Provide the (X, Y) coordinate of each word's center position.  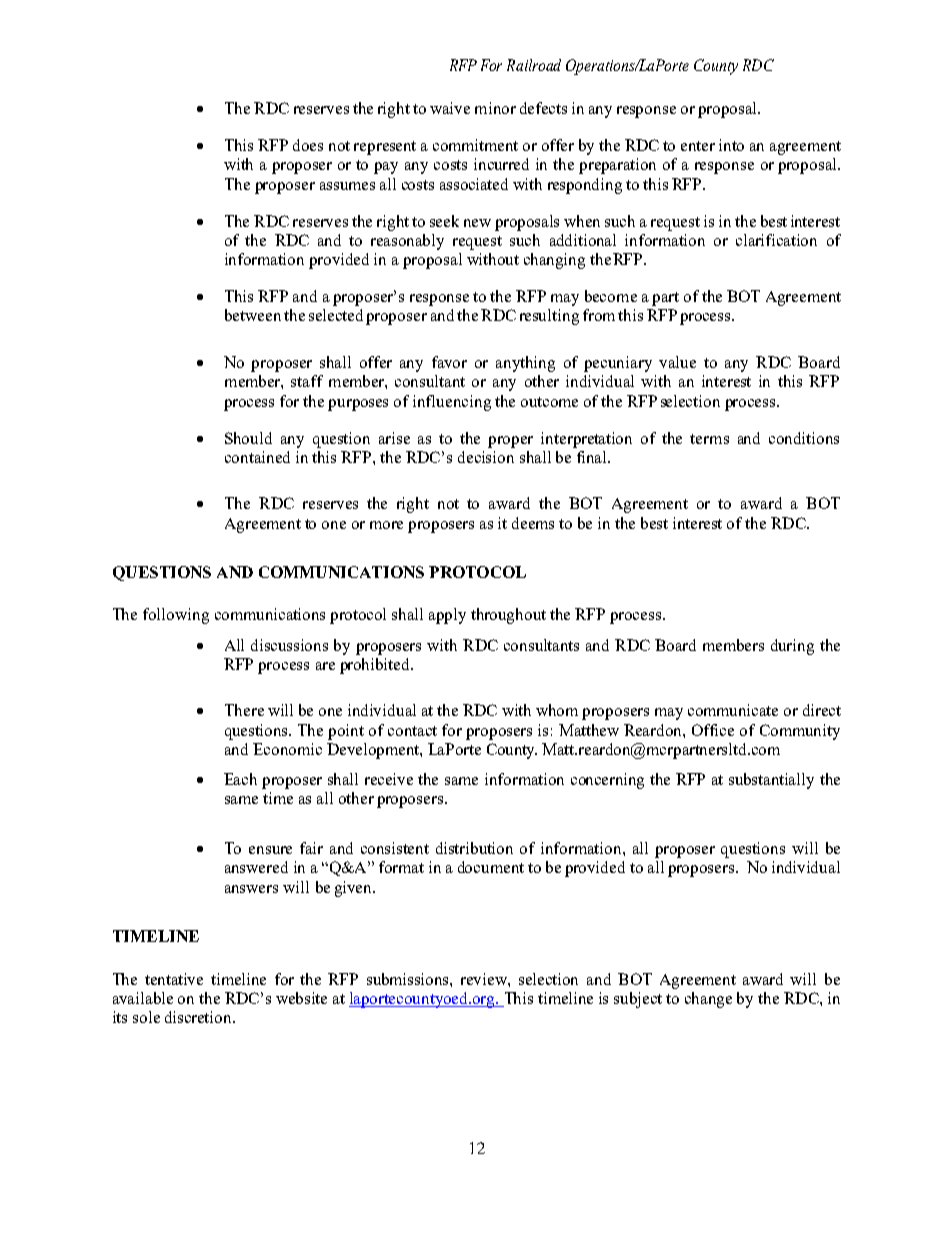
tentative (174, 979)
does (308, 145)
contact (412, 731)
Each (240, 779)
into (731, 145)
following (176, 616)
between (253, 315)
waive (450, 108)
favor (449, 362)
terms (709, 439)
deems (533, 523)
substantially (771, 781)
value (677, 362)
